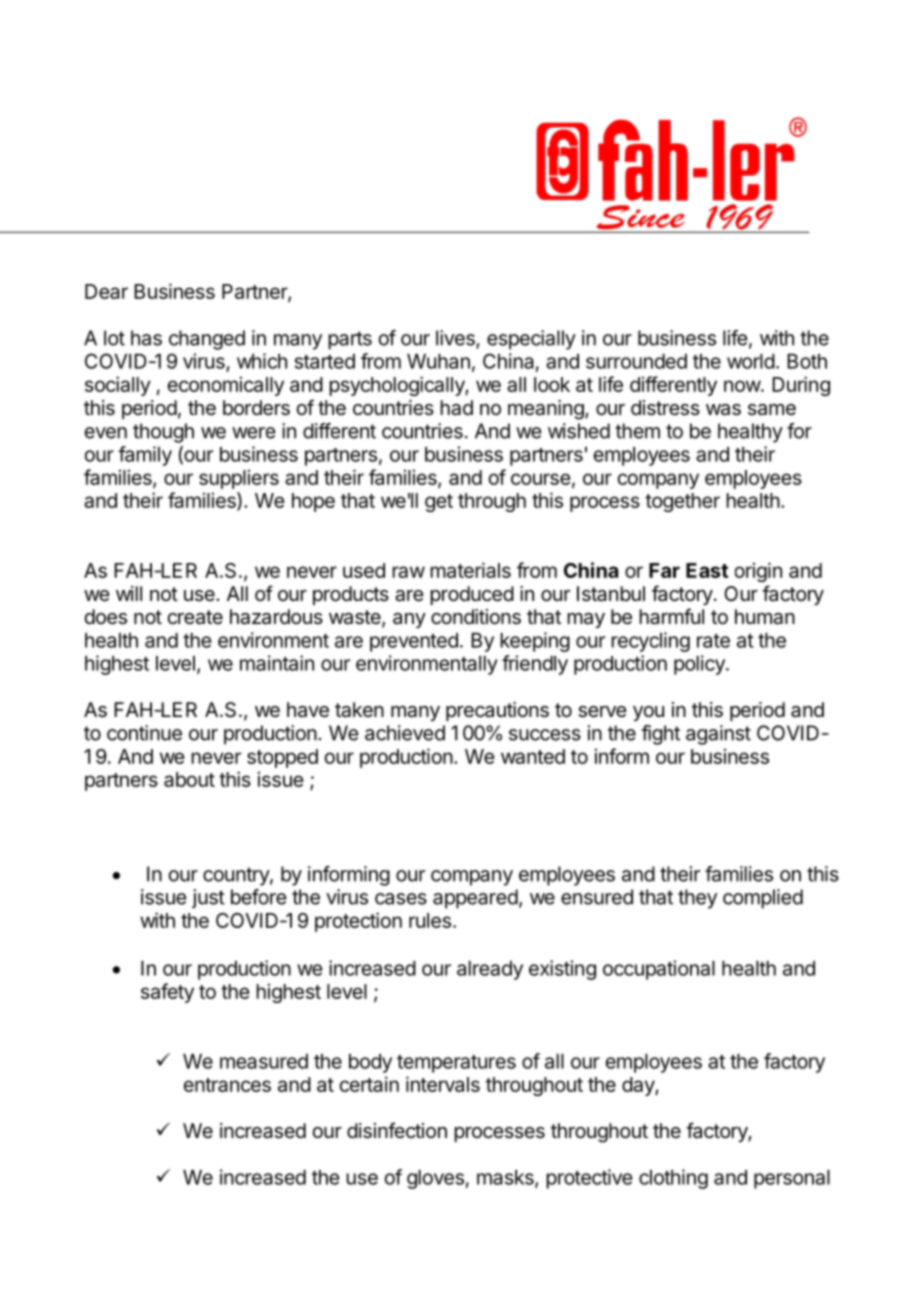 The width and height of the screenshot is (924, 1309). What do you see at coordinates (207, 340) in the screenshot?
I see `changed` at bounding box center [207, 340].
